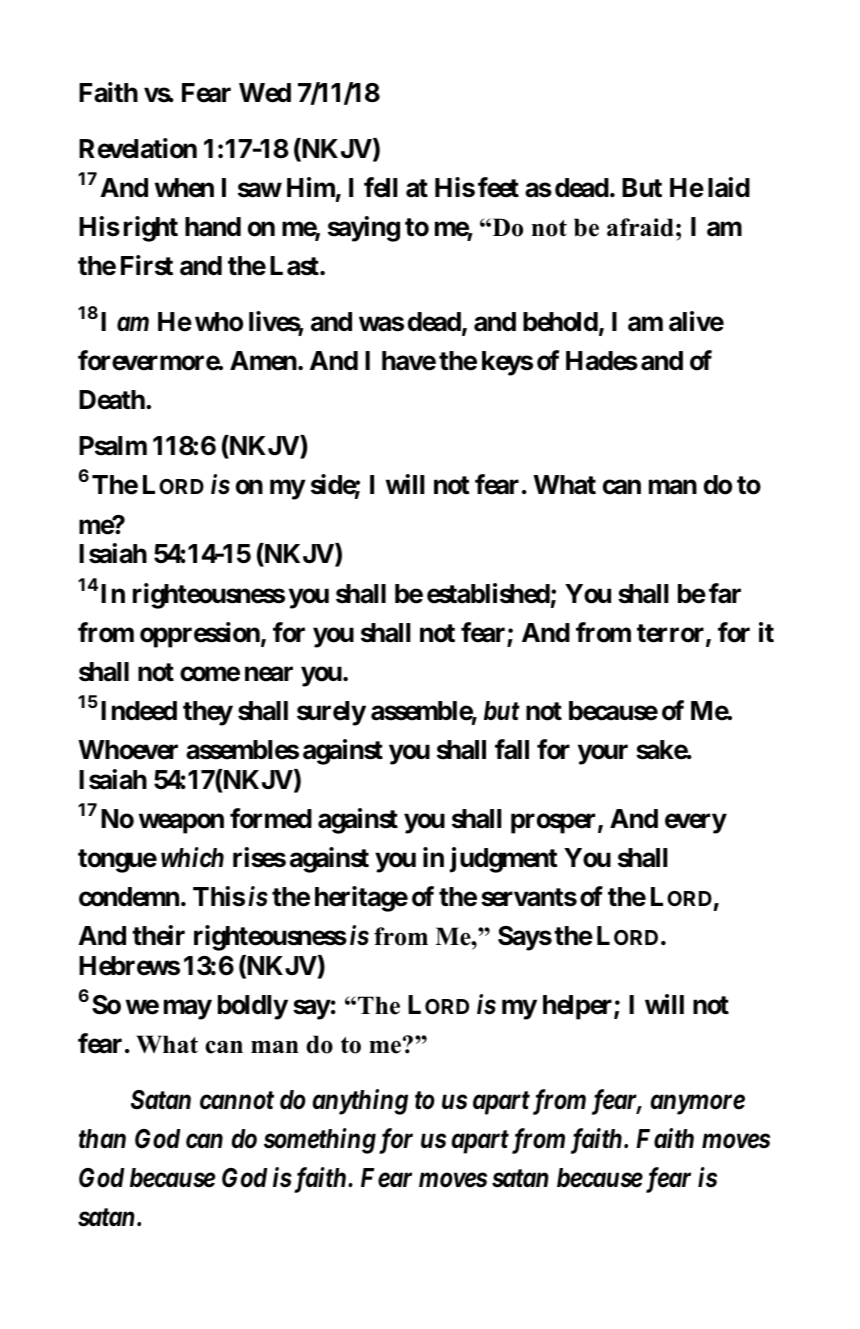  What do you see at coordinates (729, 187) in the document?
I see `laid` at bounding box center [729, 187].
